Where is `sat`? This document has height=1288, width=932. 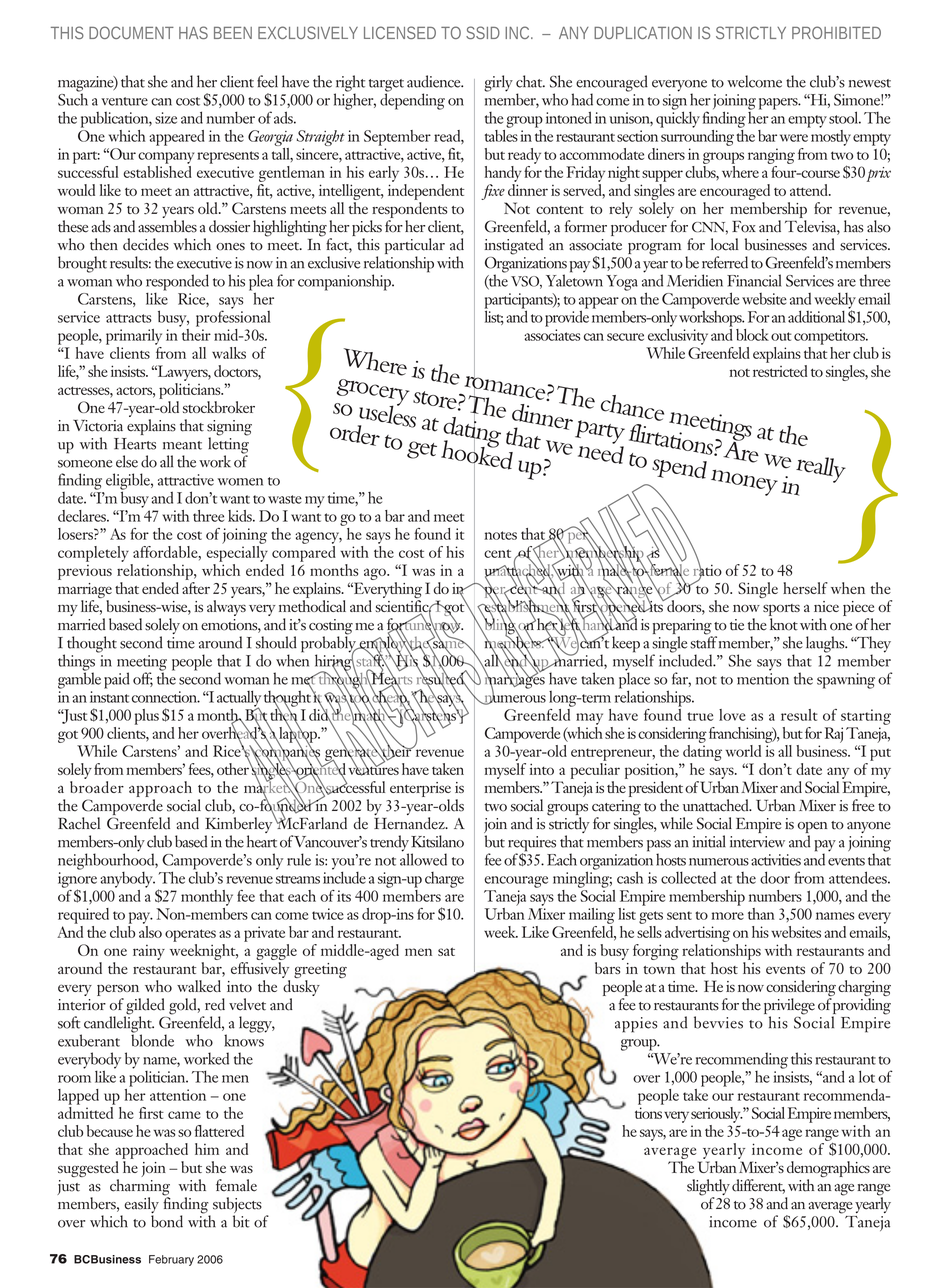
sat is located at coordinates (446, 951).
